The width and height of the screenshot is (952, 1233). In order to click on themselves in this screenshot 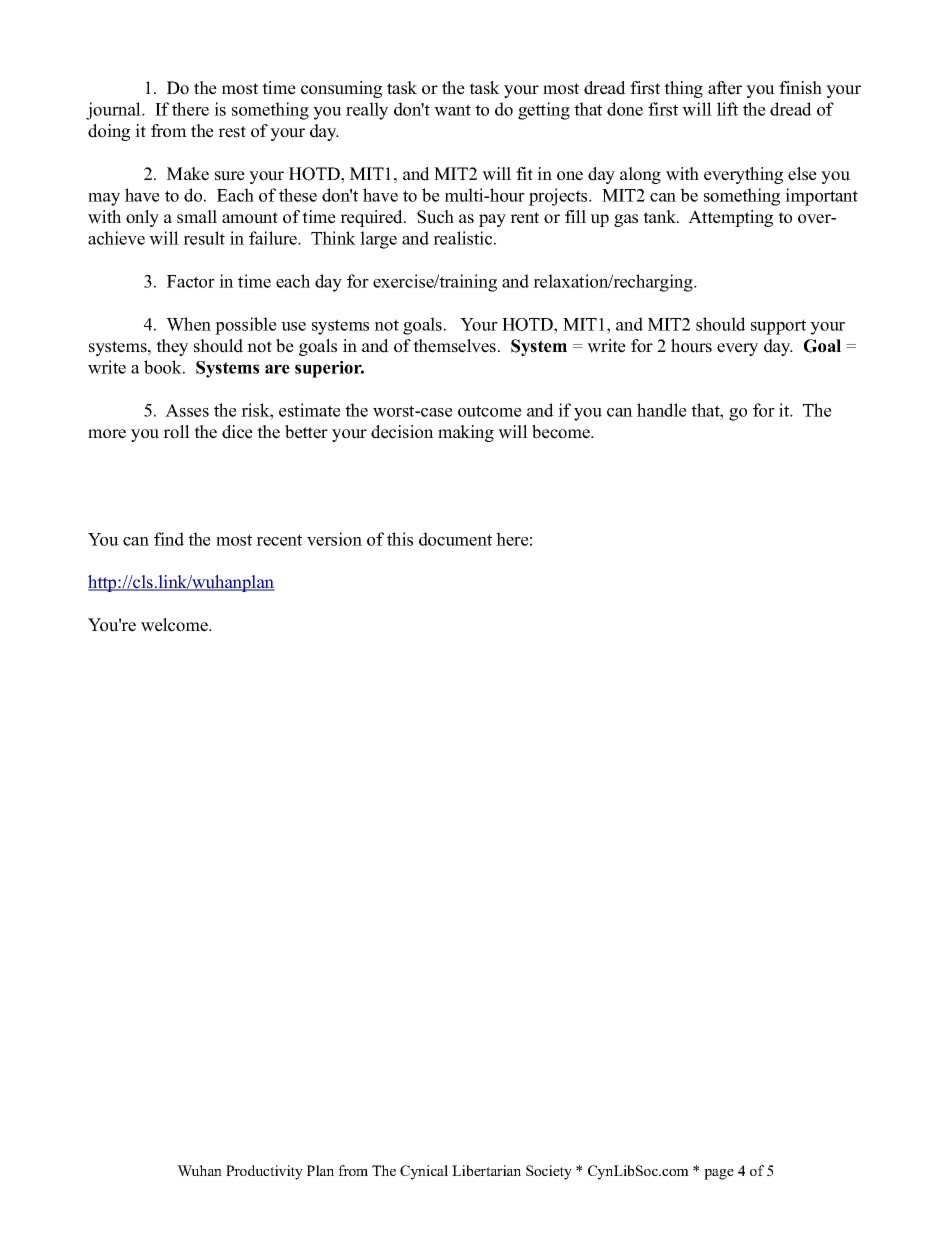, I will do `click(454, 346)`.
